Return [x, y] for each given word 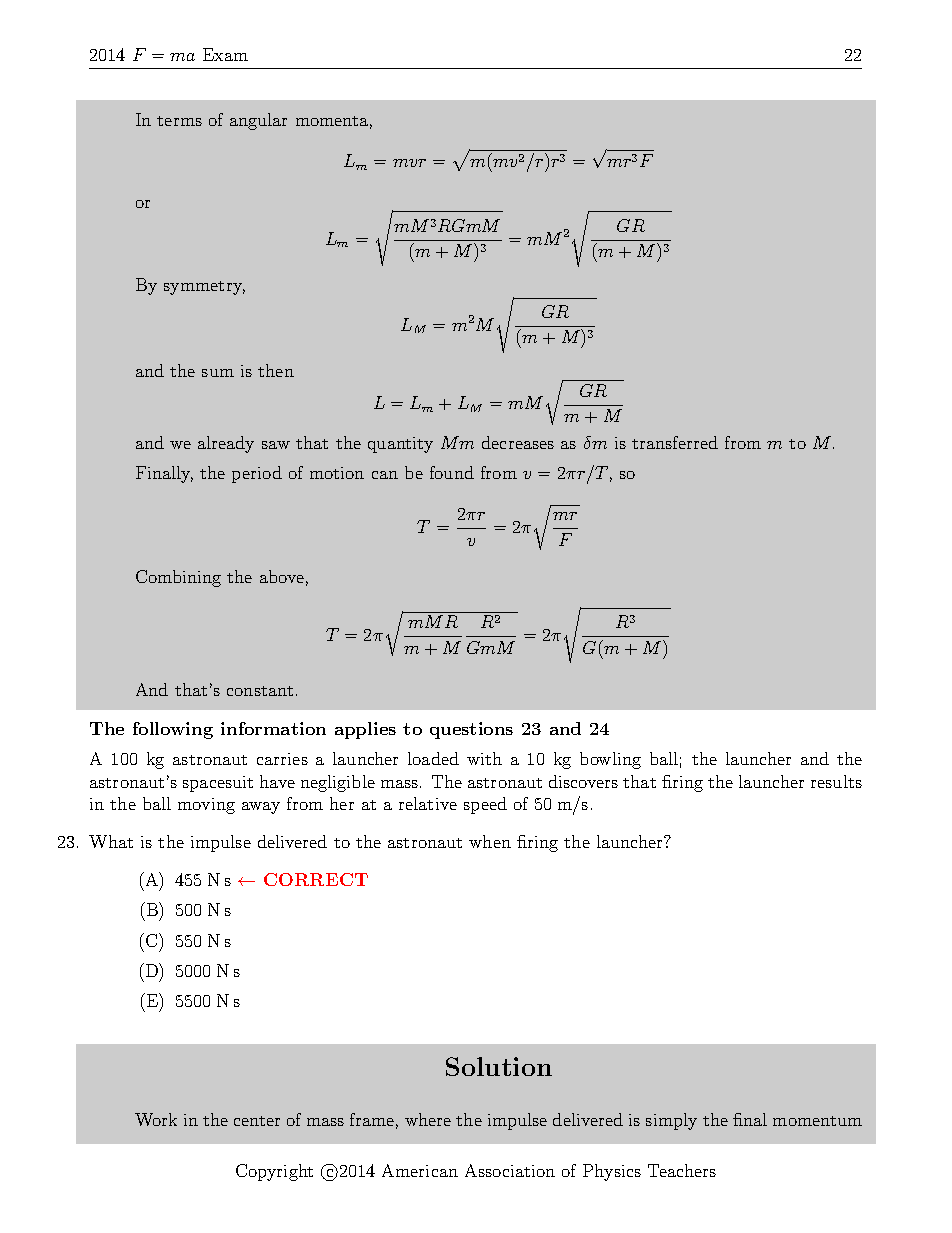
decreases [518, 442]
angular [258, 121]
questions [471, 730]
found [452, 472]
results [836, 781]
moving [206, 806]
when [490, 841]
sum [218, 373]
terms [179, 121]
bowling [610, 760]
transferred [675, 442]
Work [156, 1119]
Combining [178, 578]
